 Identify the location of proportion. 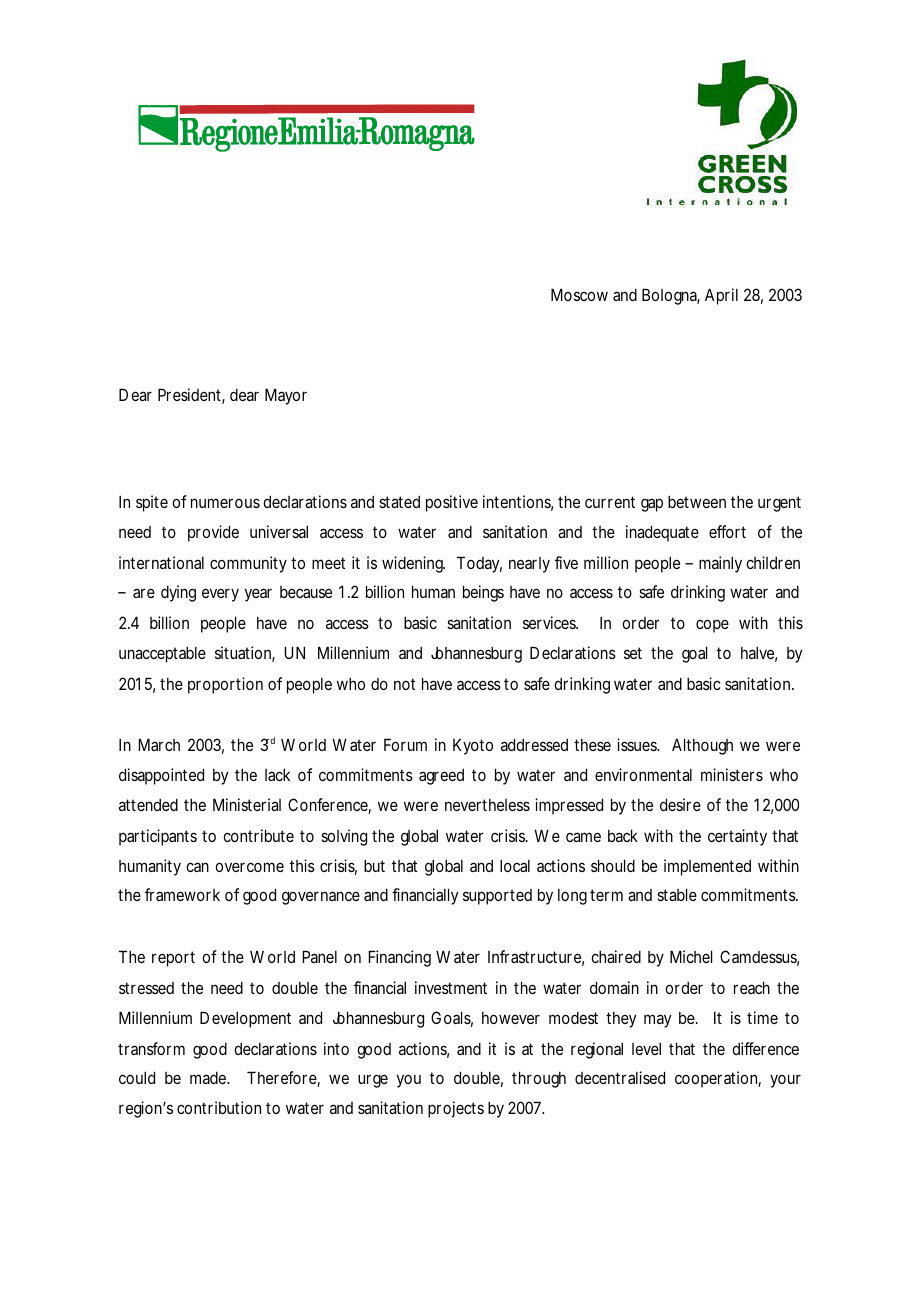
(225, 685).
